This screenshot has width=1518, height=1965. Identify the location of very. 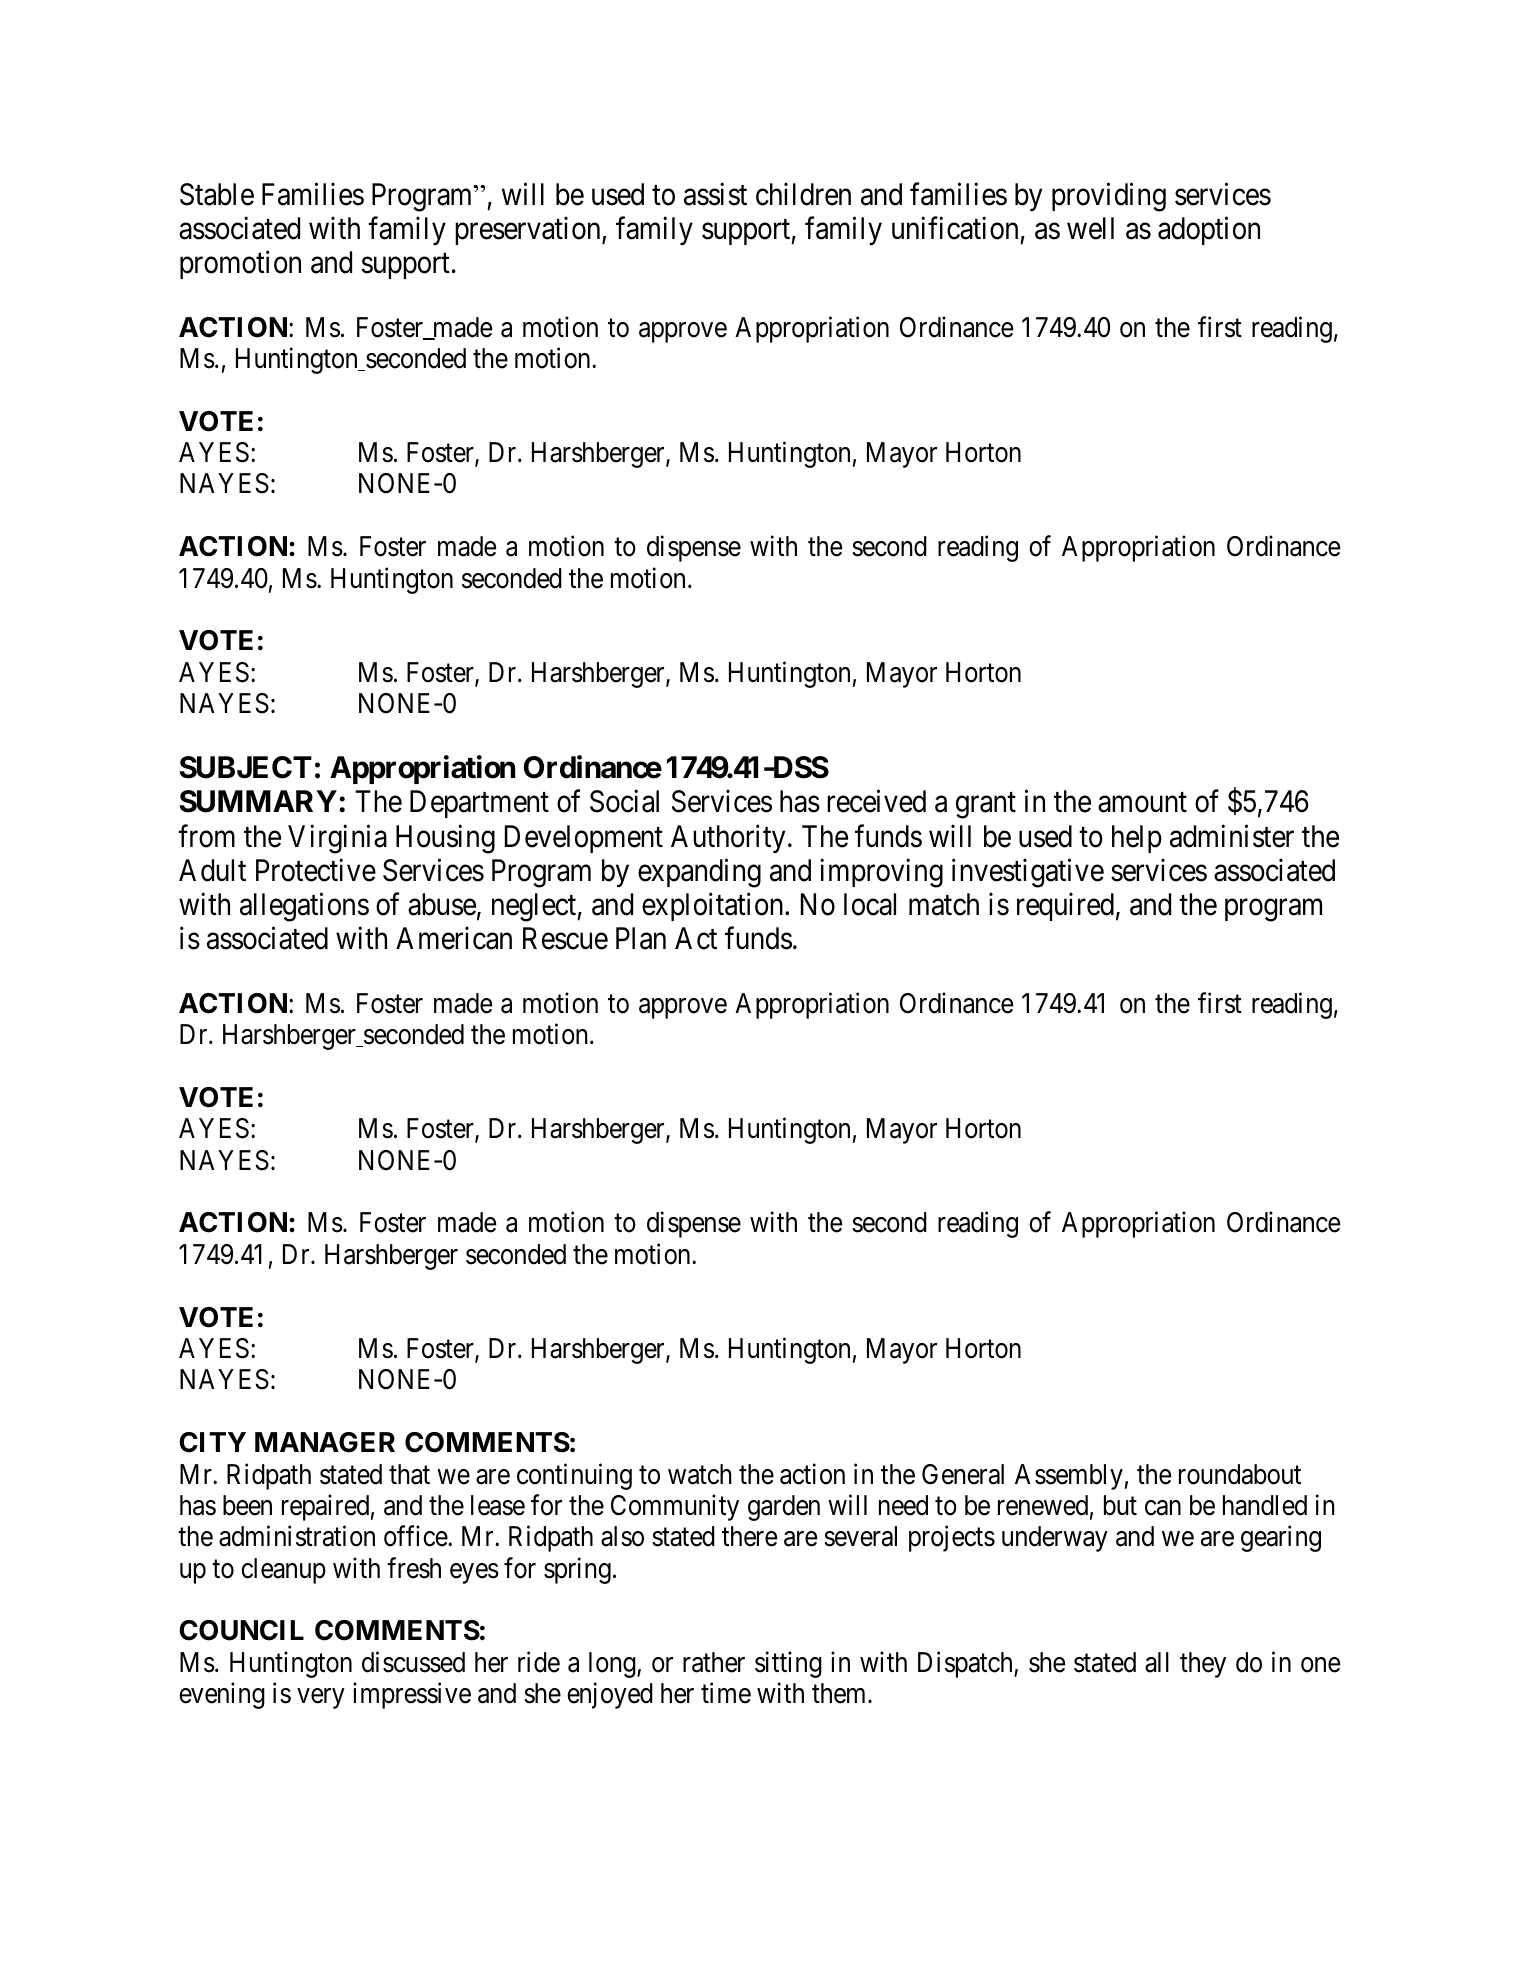
(321, 1699).
